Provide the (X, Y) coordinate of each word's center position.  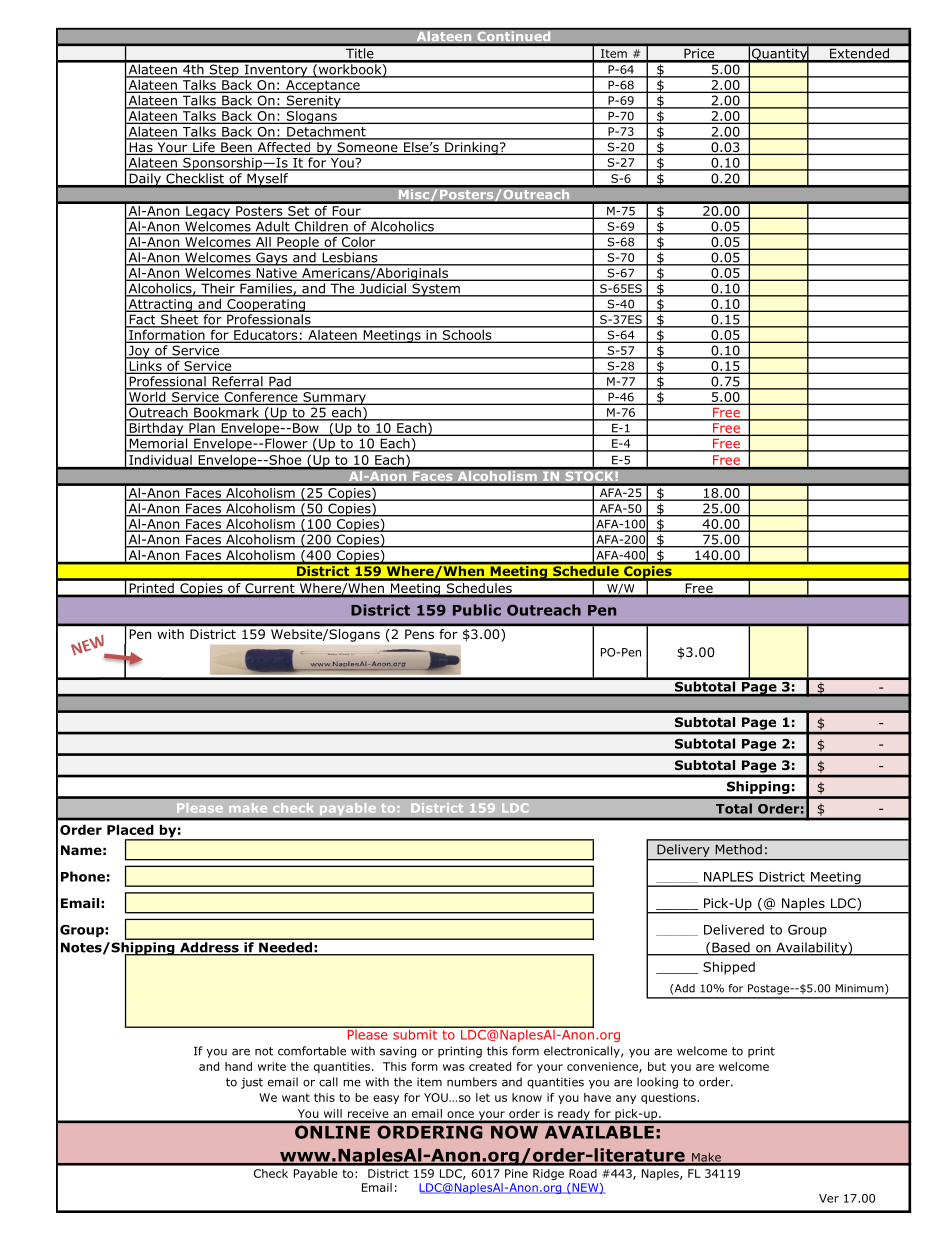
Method (739, 849)
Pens (419, 634)
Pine (516, 1173)
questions (669, 1098)
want (296, 1097)
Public (477, 610)
